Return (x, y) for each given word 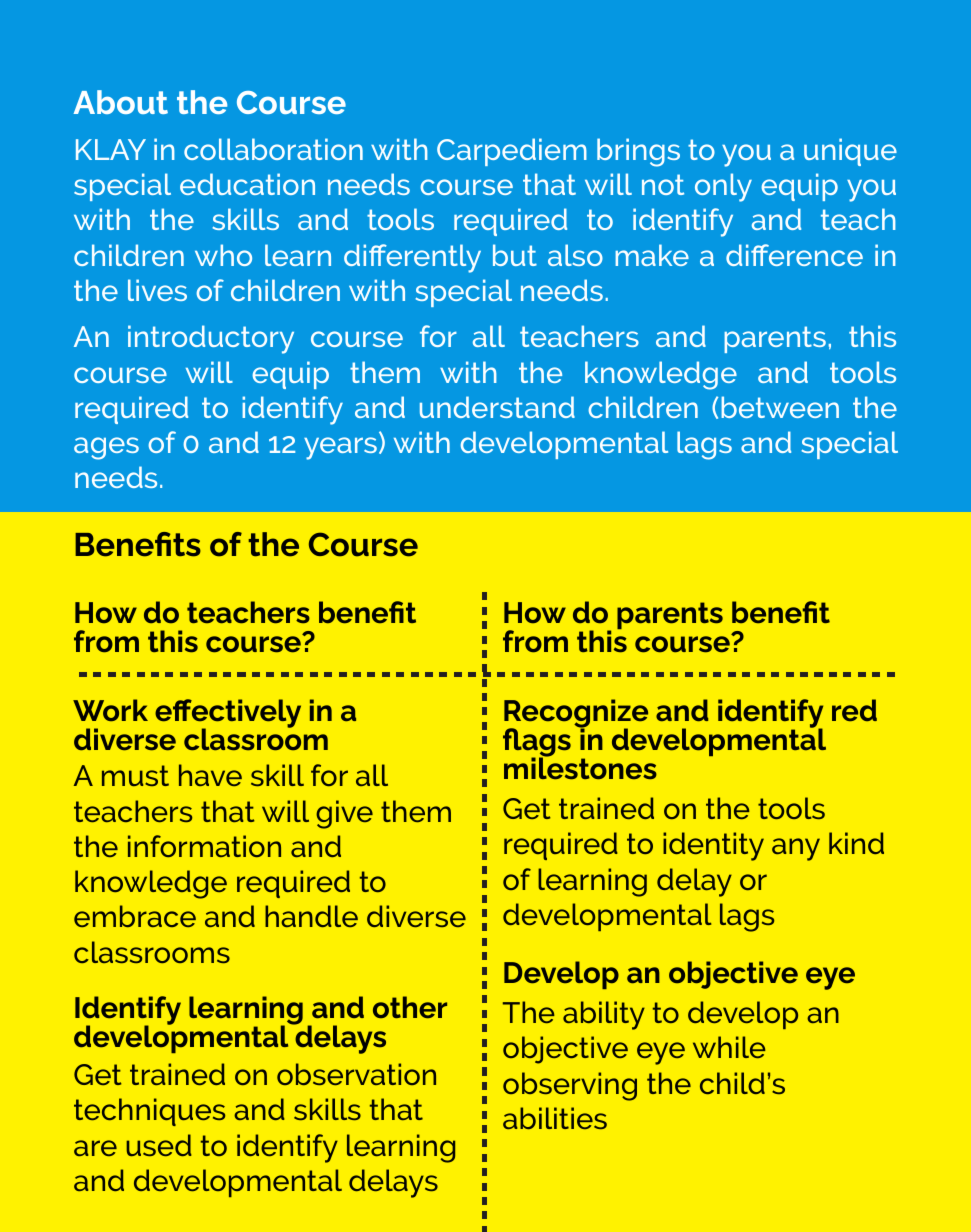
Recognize (576, 714)
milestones (580, 767)
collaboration (273, 149)
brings (638, 152)
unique (850, 152)
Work (110, 710)
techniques (149, 1112)
